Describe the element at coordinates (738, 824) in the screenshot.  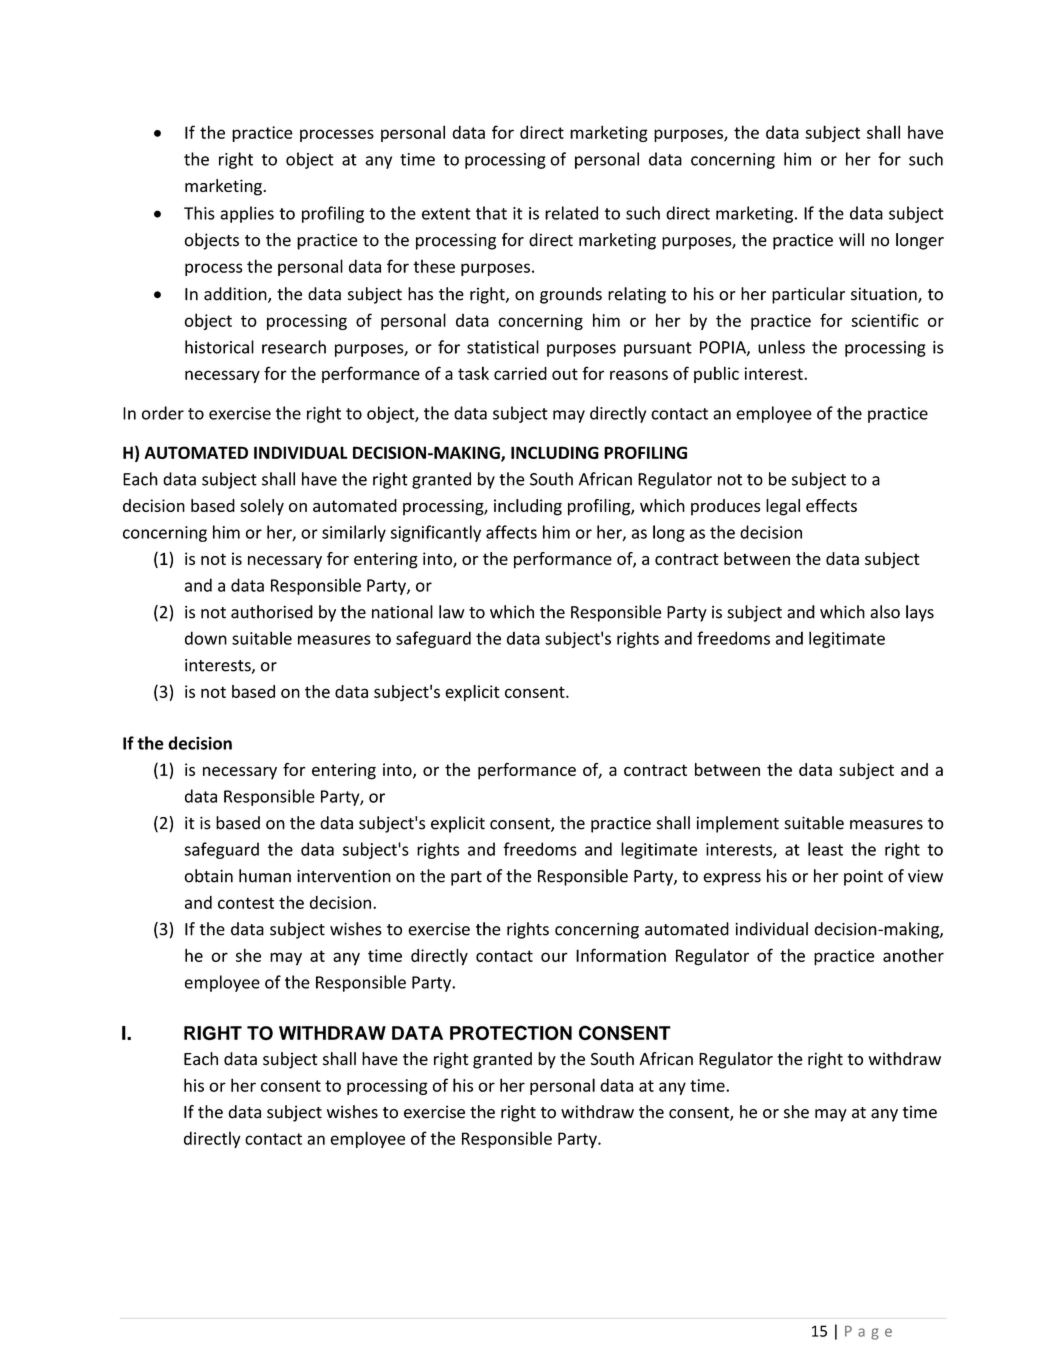
I see `implement` at that location.
